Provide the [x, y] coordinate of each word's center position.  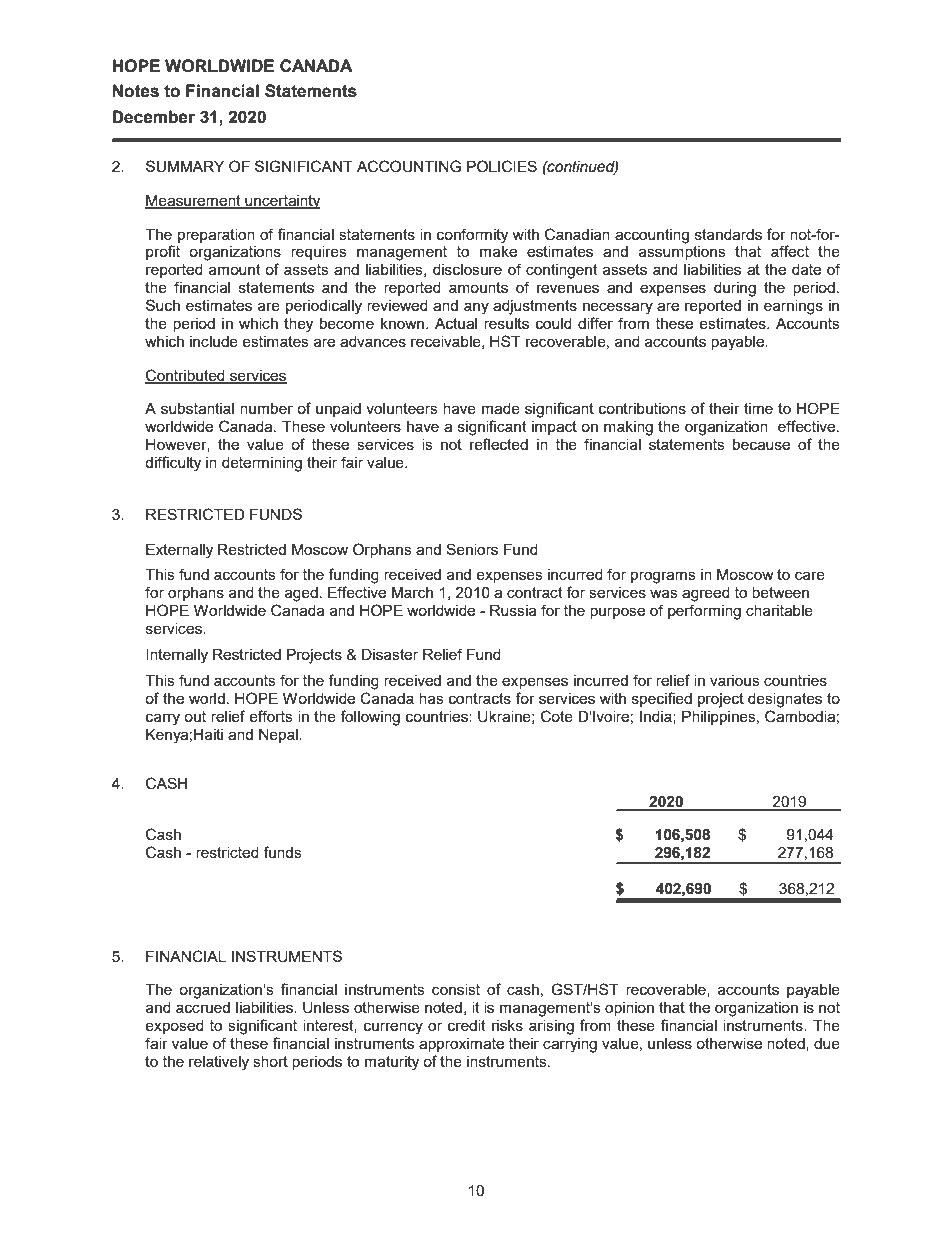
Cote [557, 716]
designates [785, 700]
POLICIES [502, 166]
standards [728, 234]
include [214, 341]
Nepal [279, 736]
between [780, 592]
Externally [179, 551]
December [153, 117]
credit [467, 1025]
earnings [793, 307]
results [506, 323]
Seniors [472, 549]
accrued [203, 1007]
